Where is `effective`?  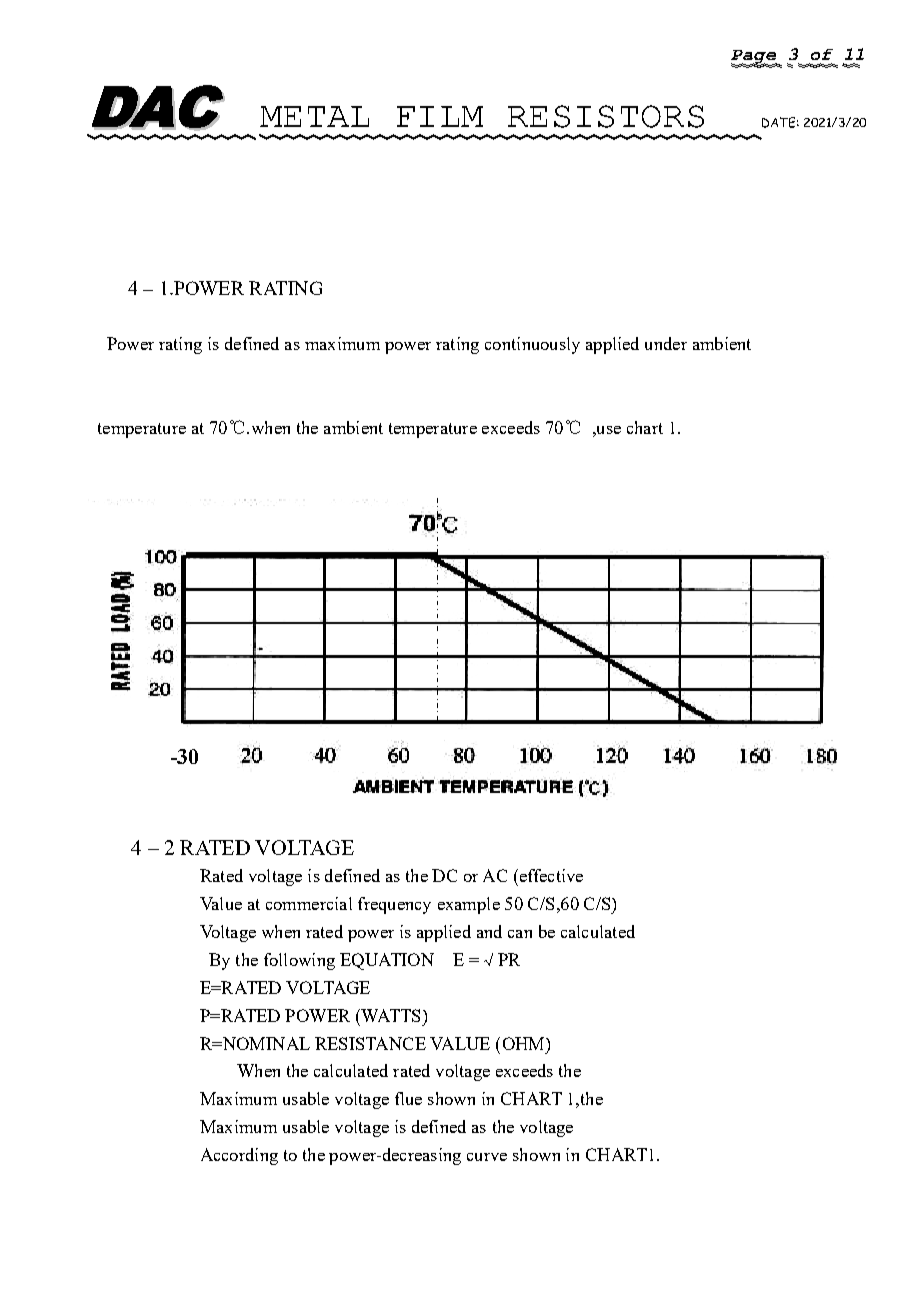 effective is located at coordinates (550, 875).
